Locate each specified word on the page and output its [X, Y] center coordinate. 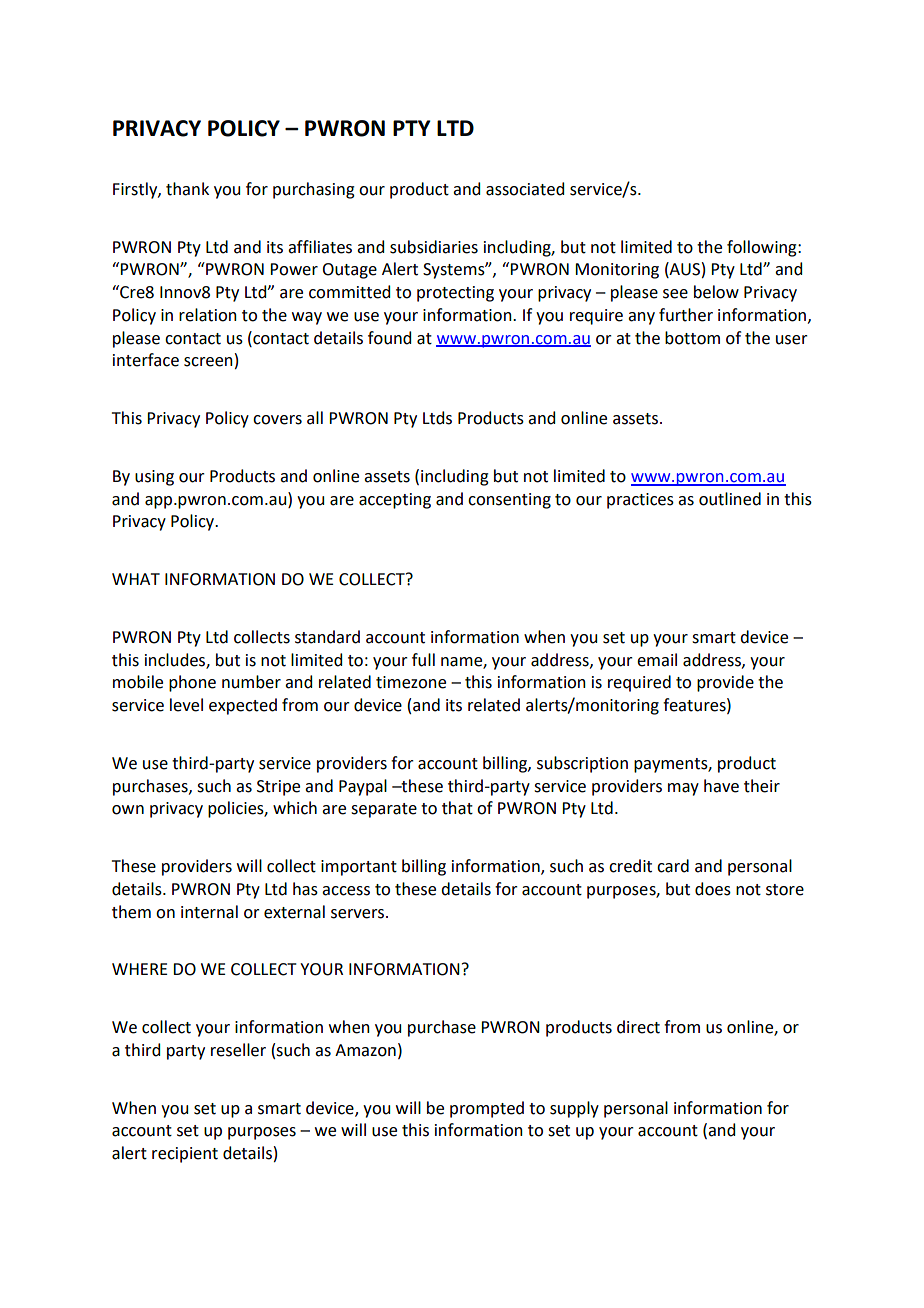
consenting [509, 501]
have [721, 786]
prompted [487, 1109]
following [763, 248]
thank [187, 189]
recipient [185, 1155]
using [154, 478]
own [128, 810]
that [457, 808]
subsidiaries [434, 247]
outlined [730, 499]
